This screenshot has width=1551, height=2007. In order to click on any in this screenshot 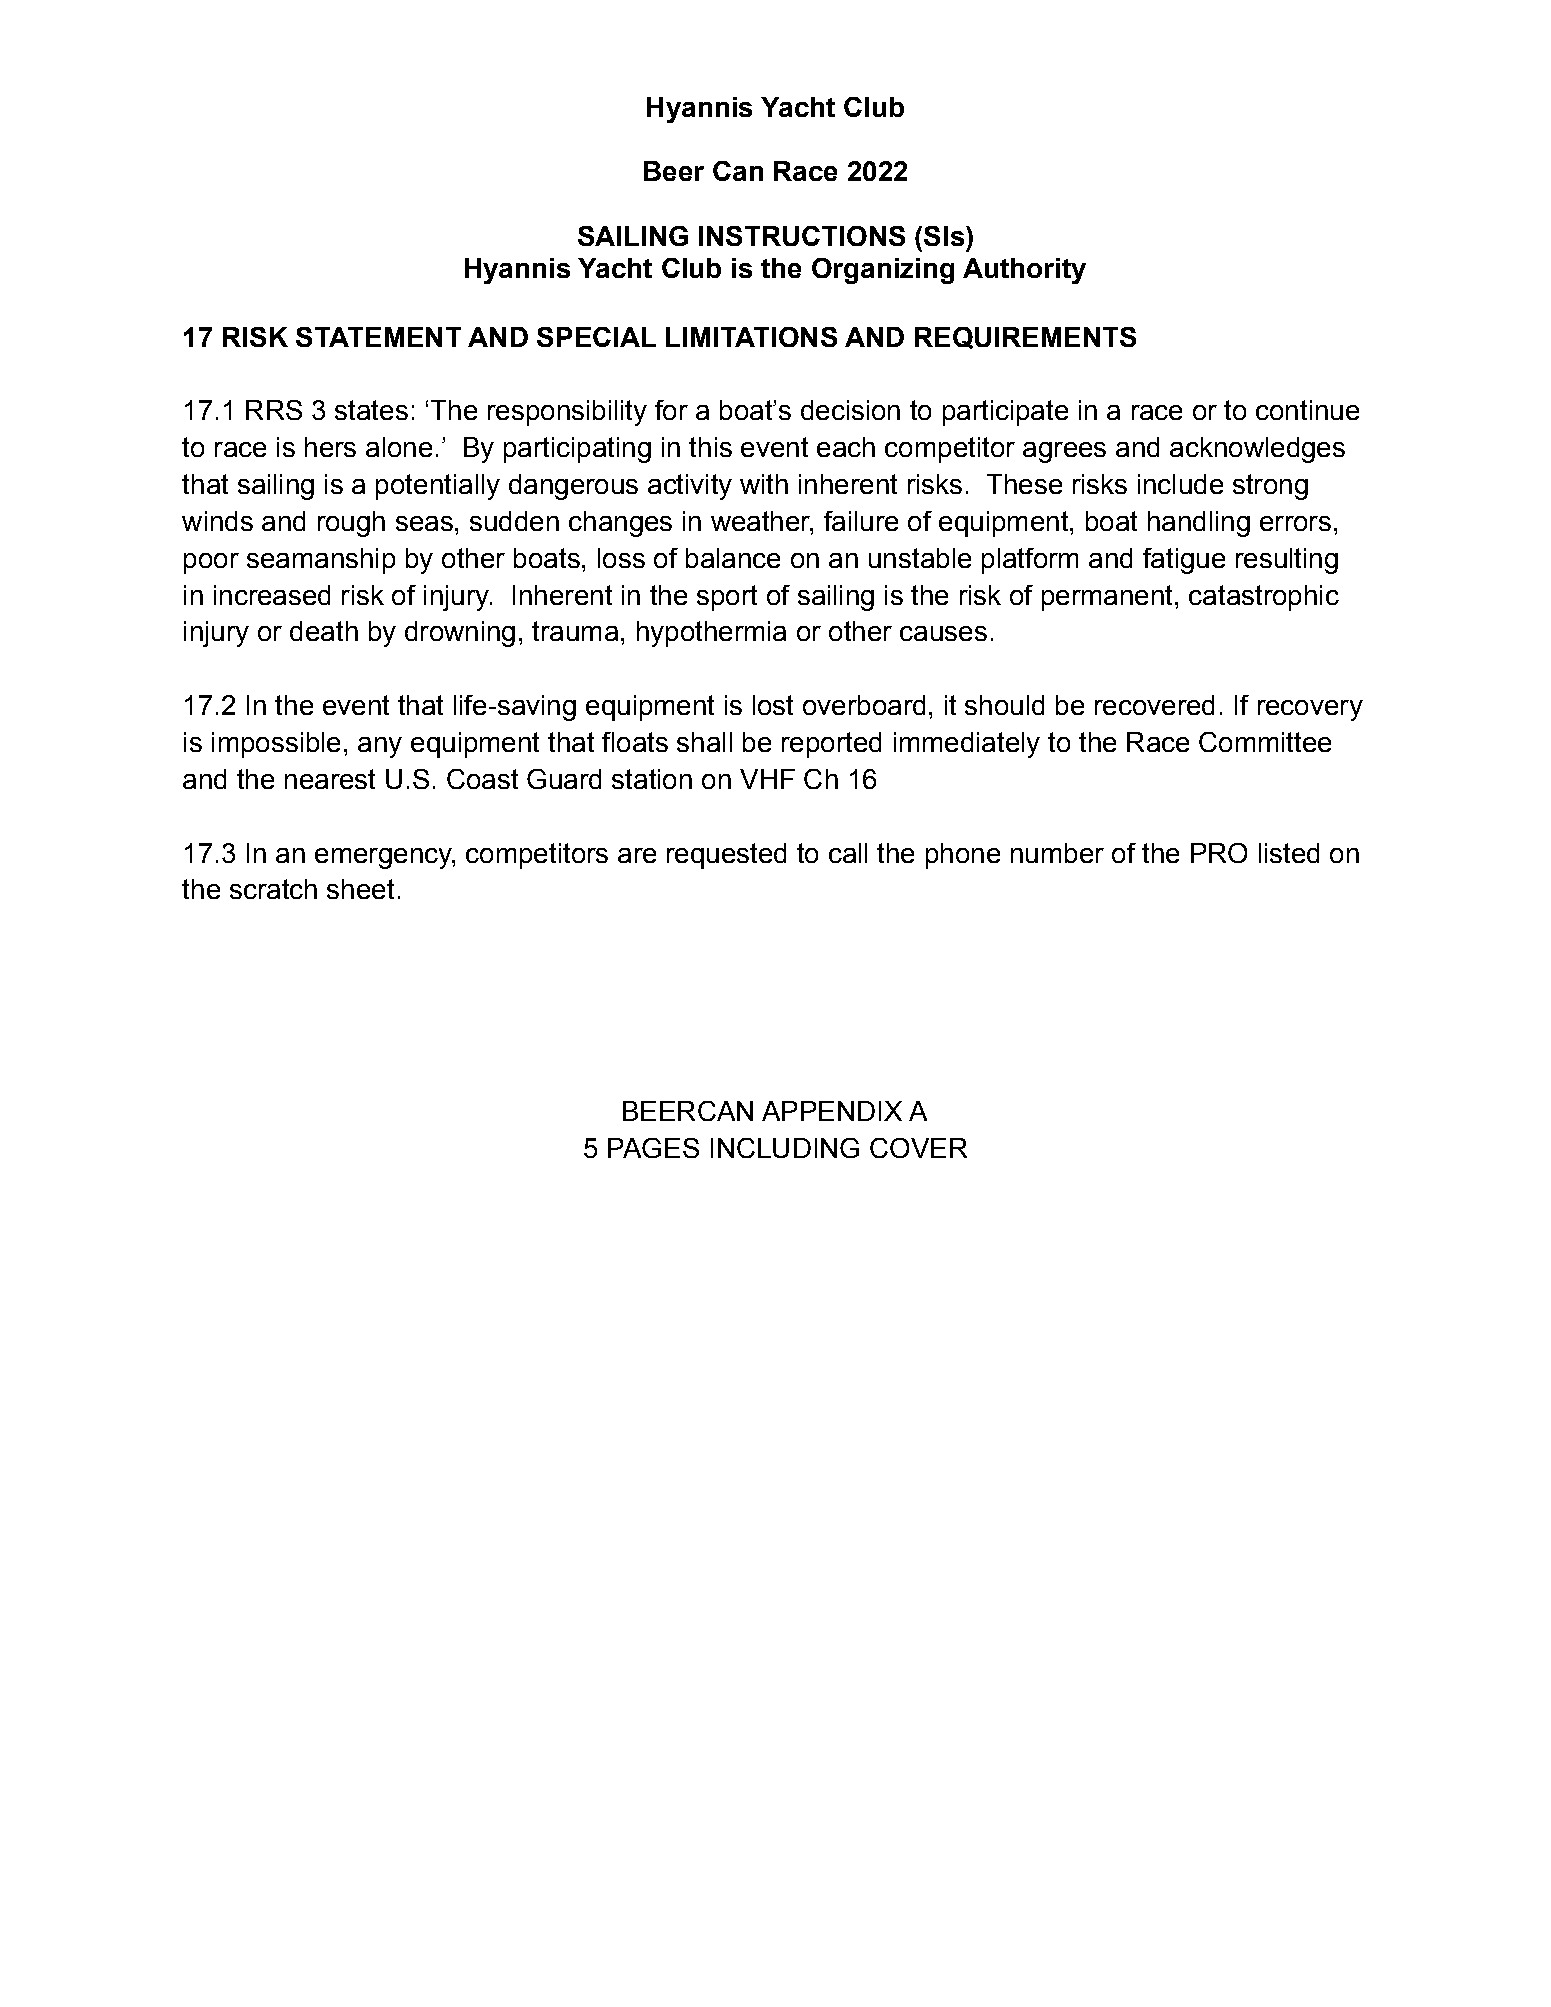, I will do `click(380, 747)`.
